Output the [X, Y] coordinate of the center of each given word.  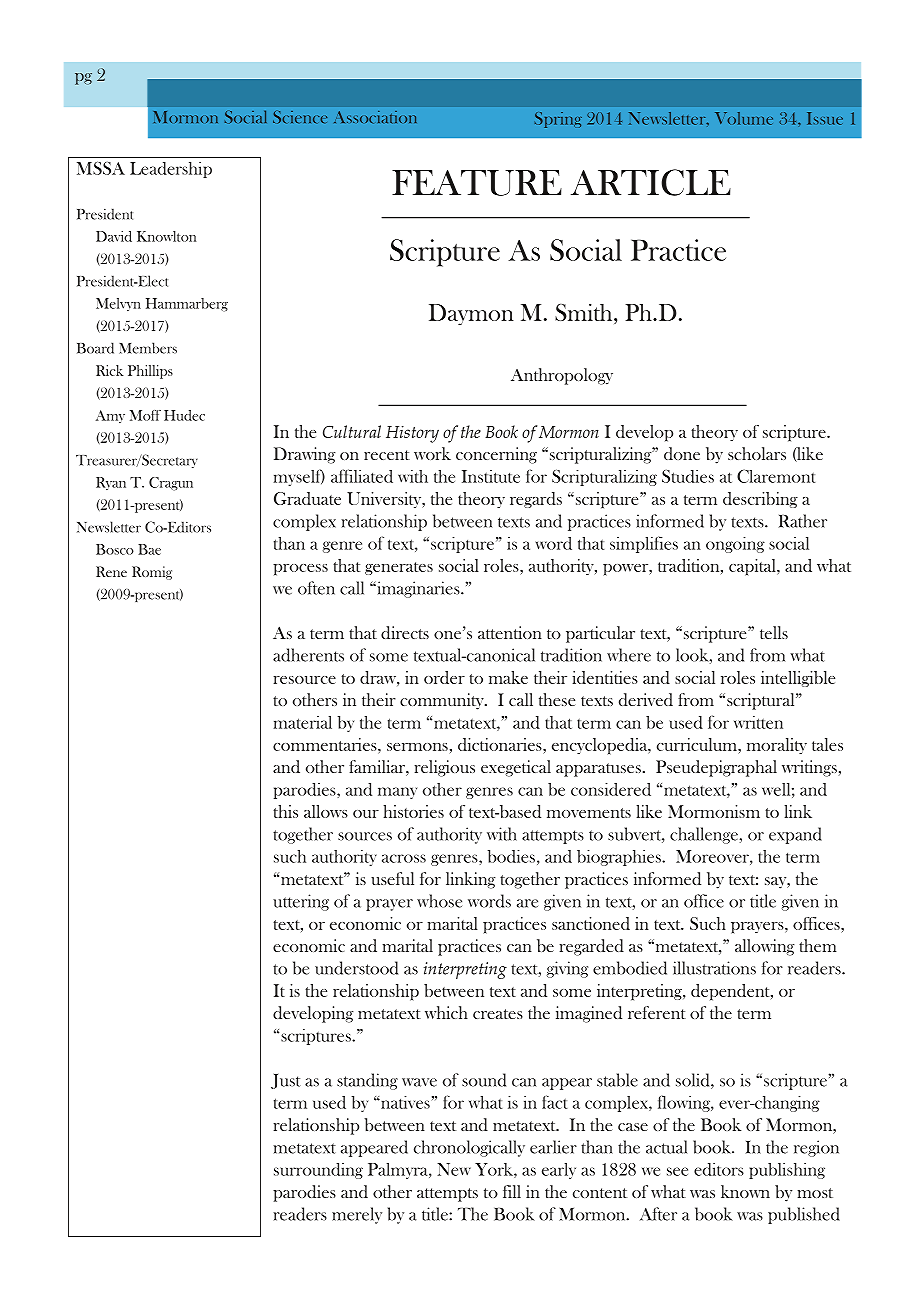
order [444, 677]
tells [774, 632]
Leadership [171, 170]
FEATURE [477, 183]
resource [305, 680]
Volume [744, 118]
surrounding [318, 1171]
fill [512, 1191]
